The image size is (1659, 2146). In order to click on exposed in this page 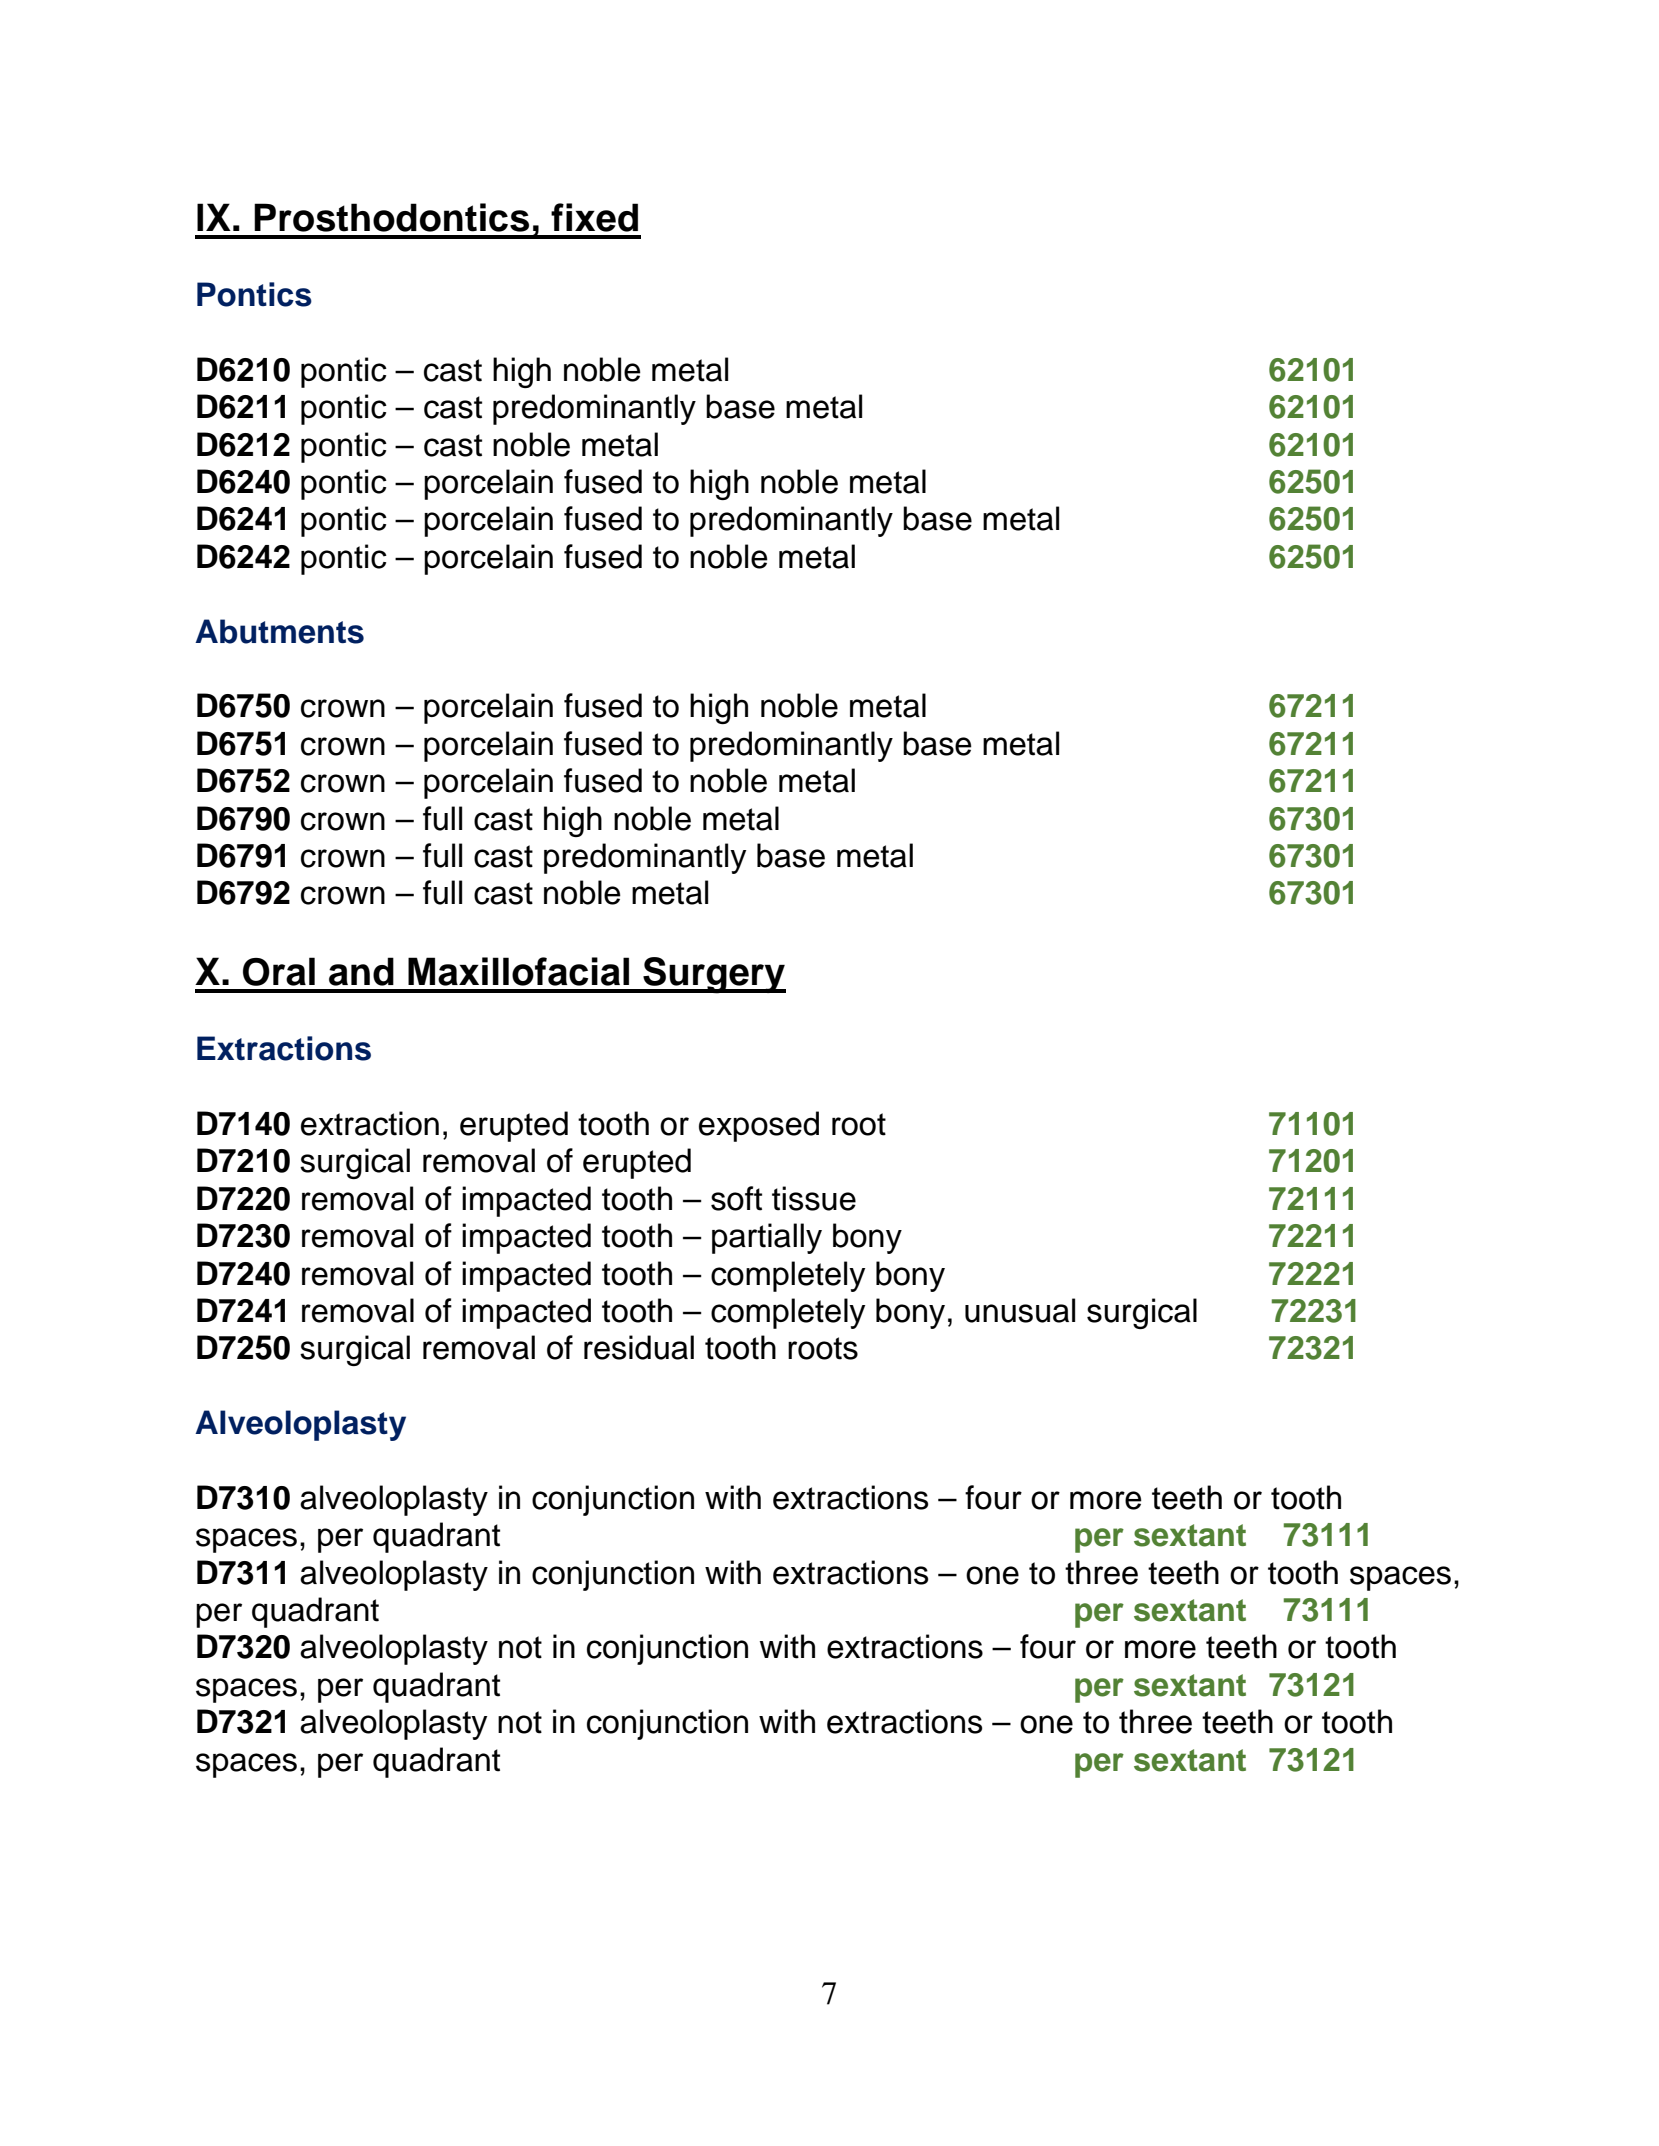, I will do `click(759, 1126)`.
